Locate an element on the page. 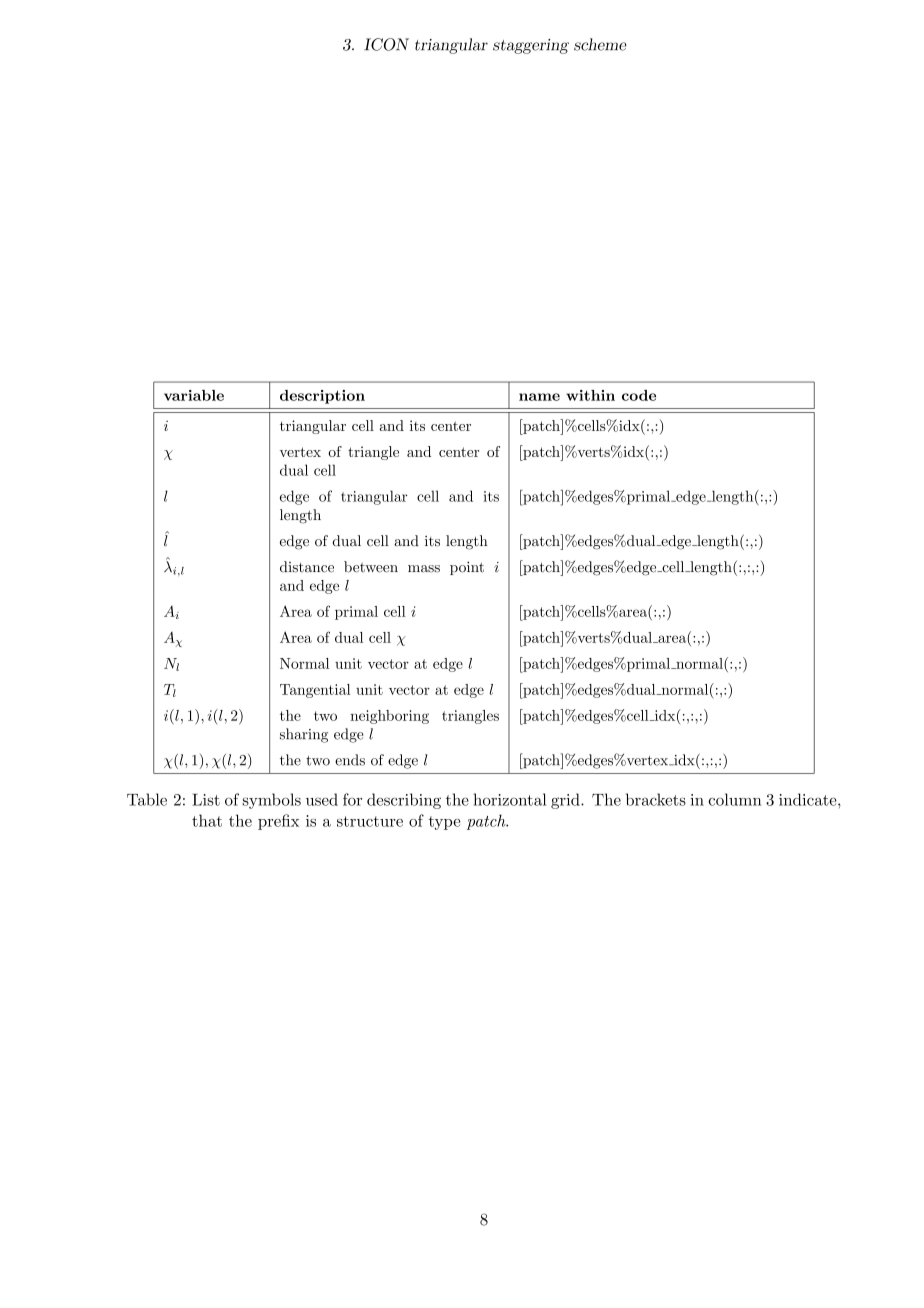 This document has width=924, height=1308. List is located at coordinates (206, 800).
